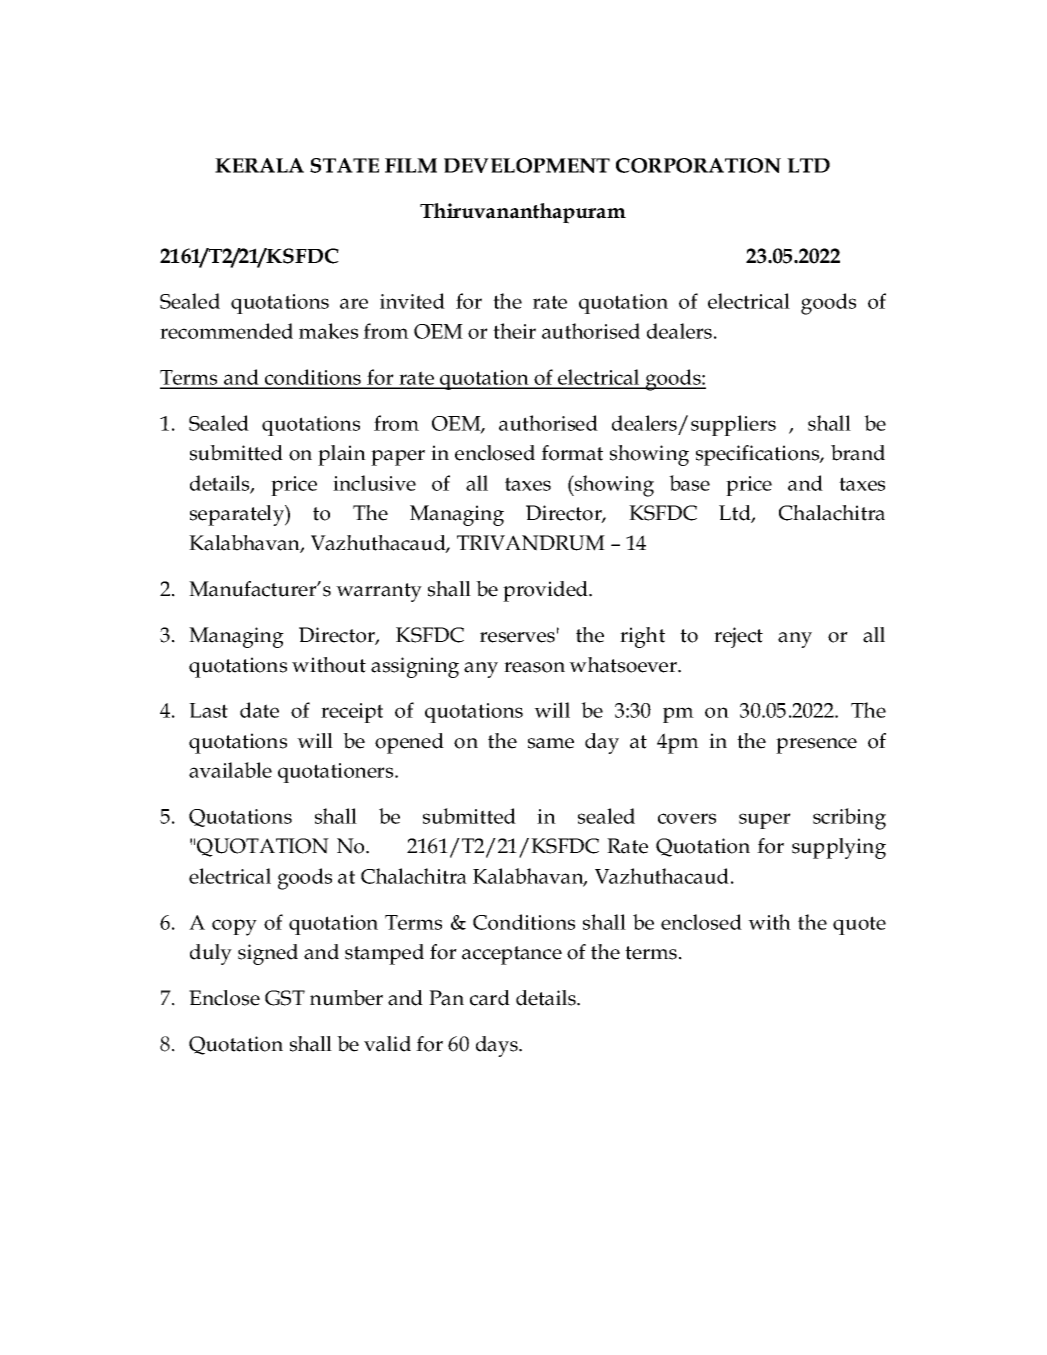 This screenshot has width=1047, height=1355. What do you see at coordinates (259, 165) in the screenshot?
I see `KERALA` at bounding box center [259, 165].
